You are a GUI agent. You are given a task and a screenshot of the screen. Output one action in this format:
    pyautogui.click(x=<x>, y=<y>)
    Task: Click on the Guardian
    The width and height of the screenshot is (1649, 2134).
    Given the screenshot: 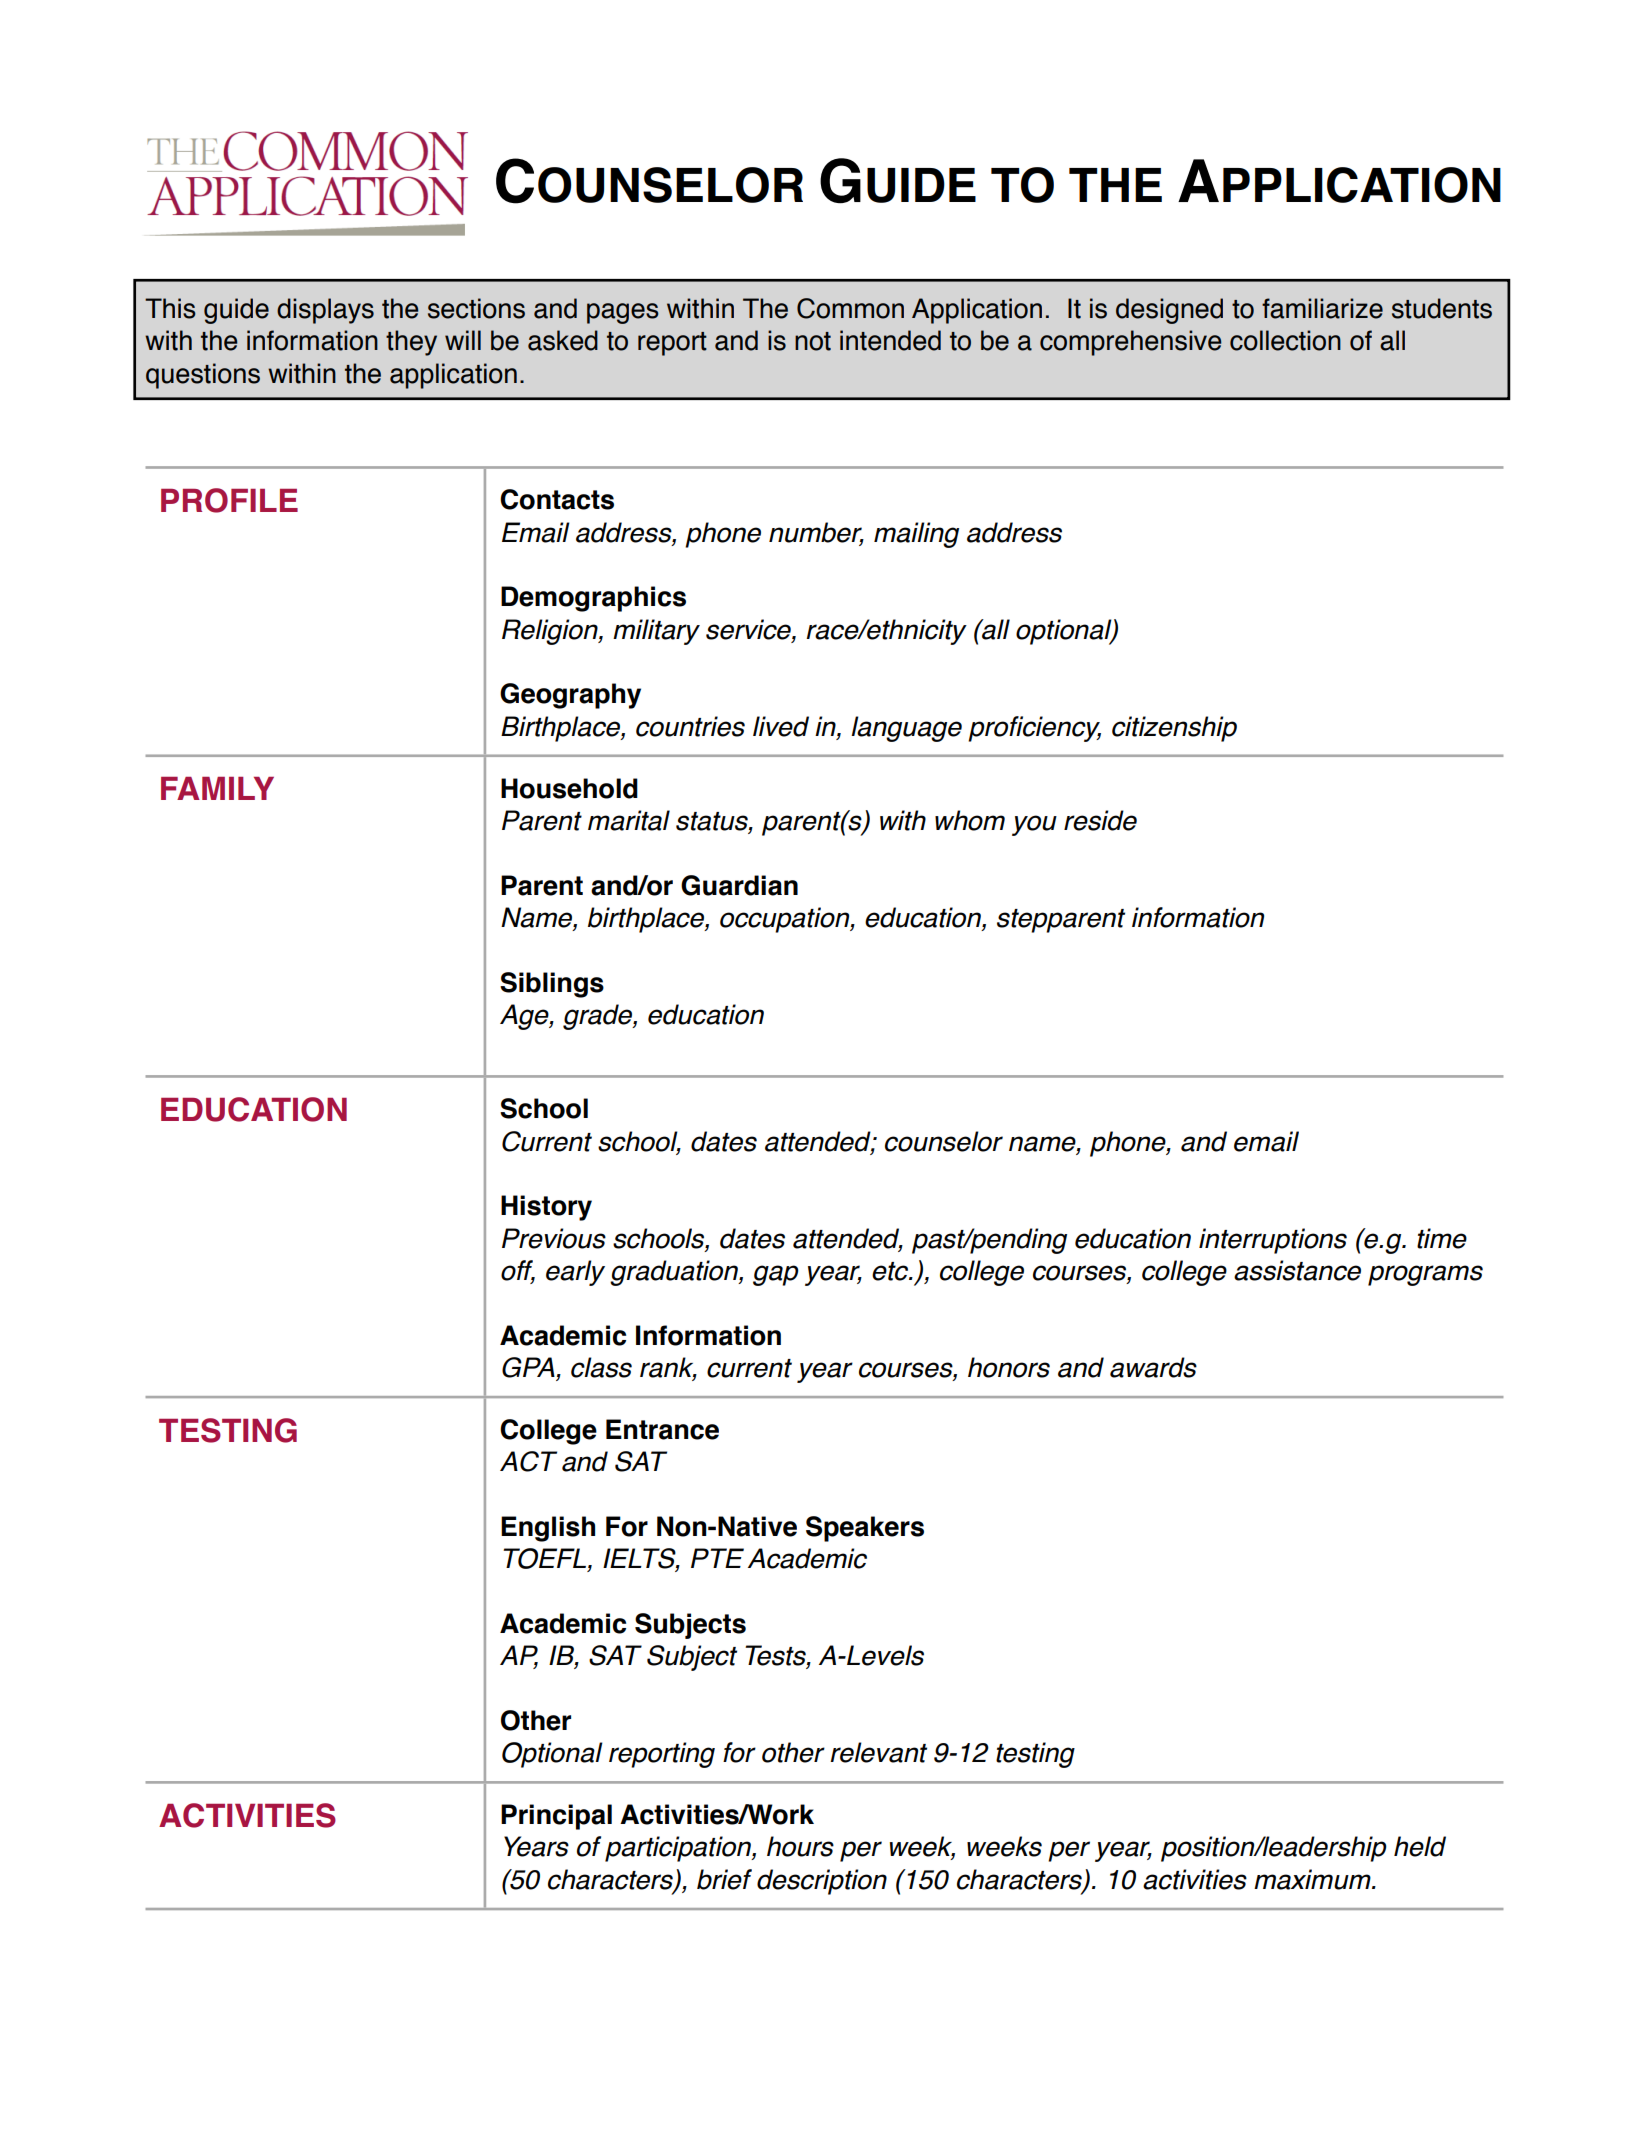 What is the action you would take?
    pyautogui.click(x=739, y=885)
